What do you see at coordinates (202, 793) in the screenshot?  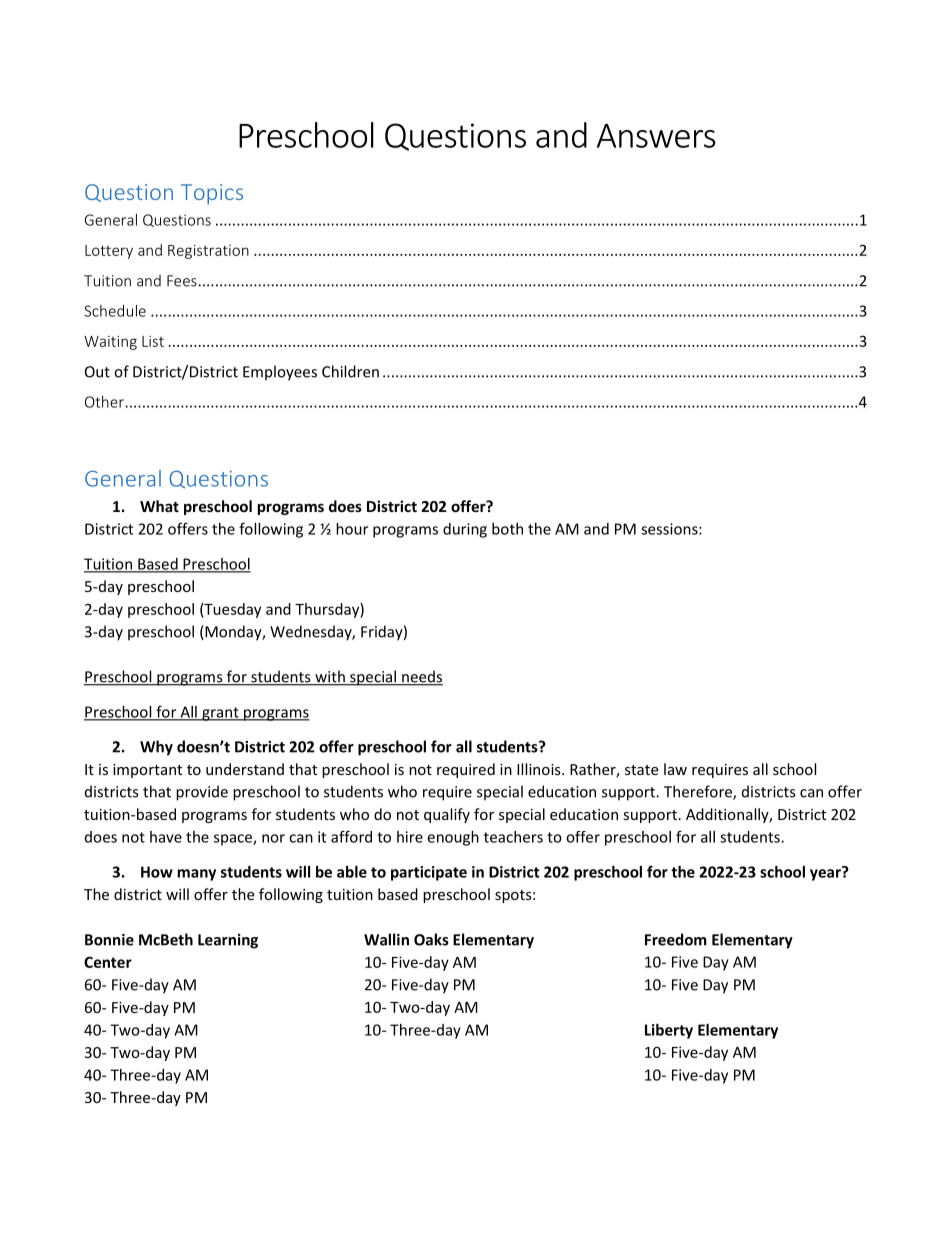 I see `provide` at bounding box center [202, 793].
